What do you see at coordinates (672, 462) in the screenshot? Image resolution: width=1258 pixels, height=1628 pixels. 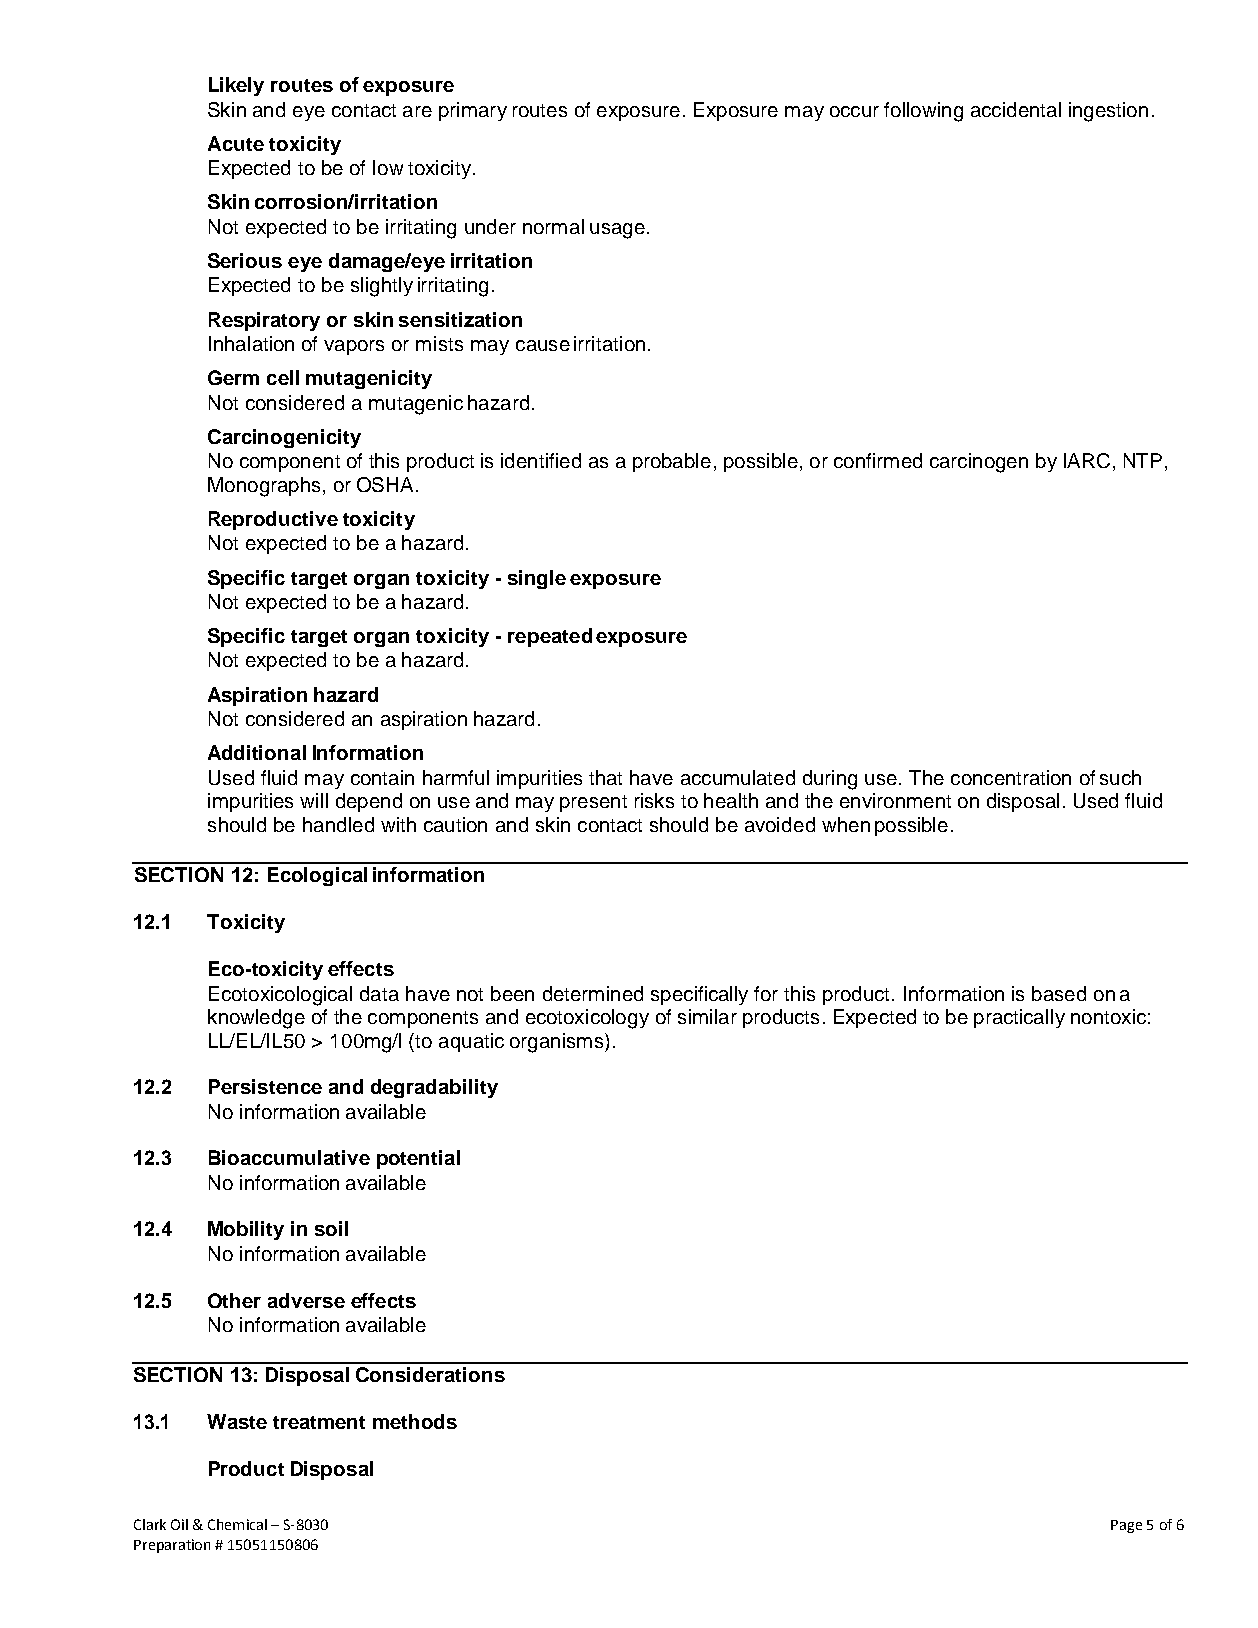 I see `probable` at bounding box center [672, 462].
